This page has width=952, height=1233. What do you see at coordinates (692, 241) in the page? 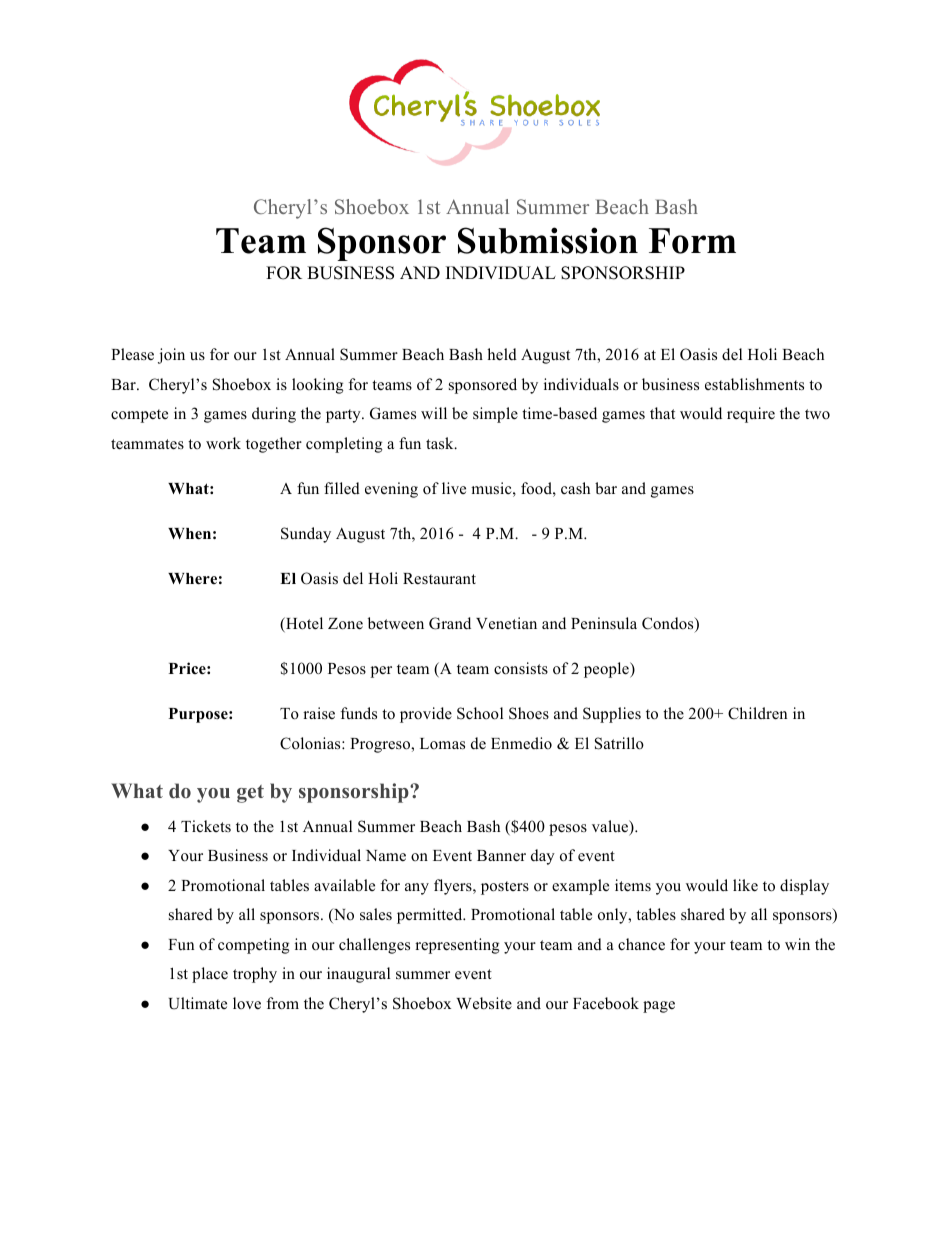
I see `Form` at bounding box center [692, 241].
